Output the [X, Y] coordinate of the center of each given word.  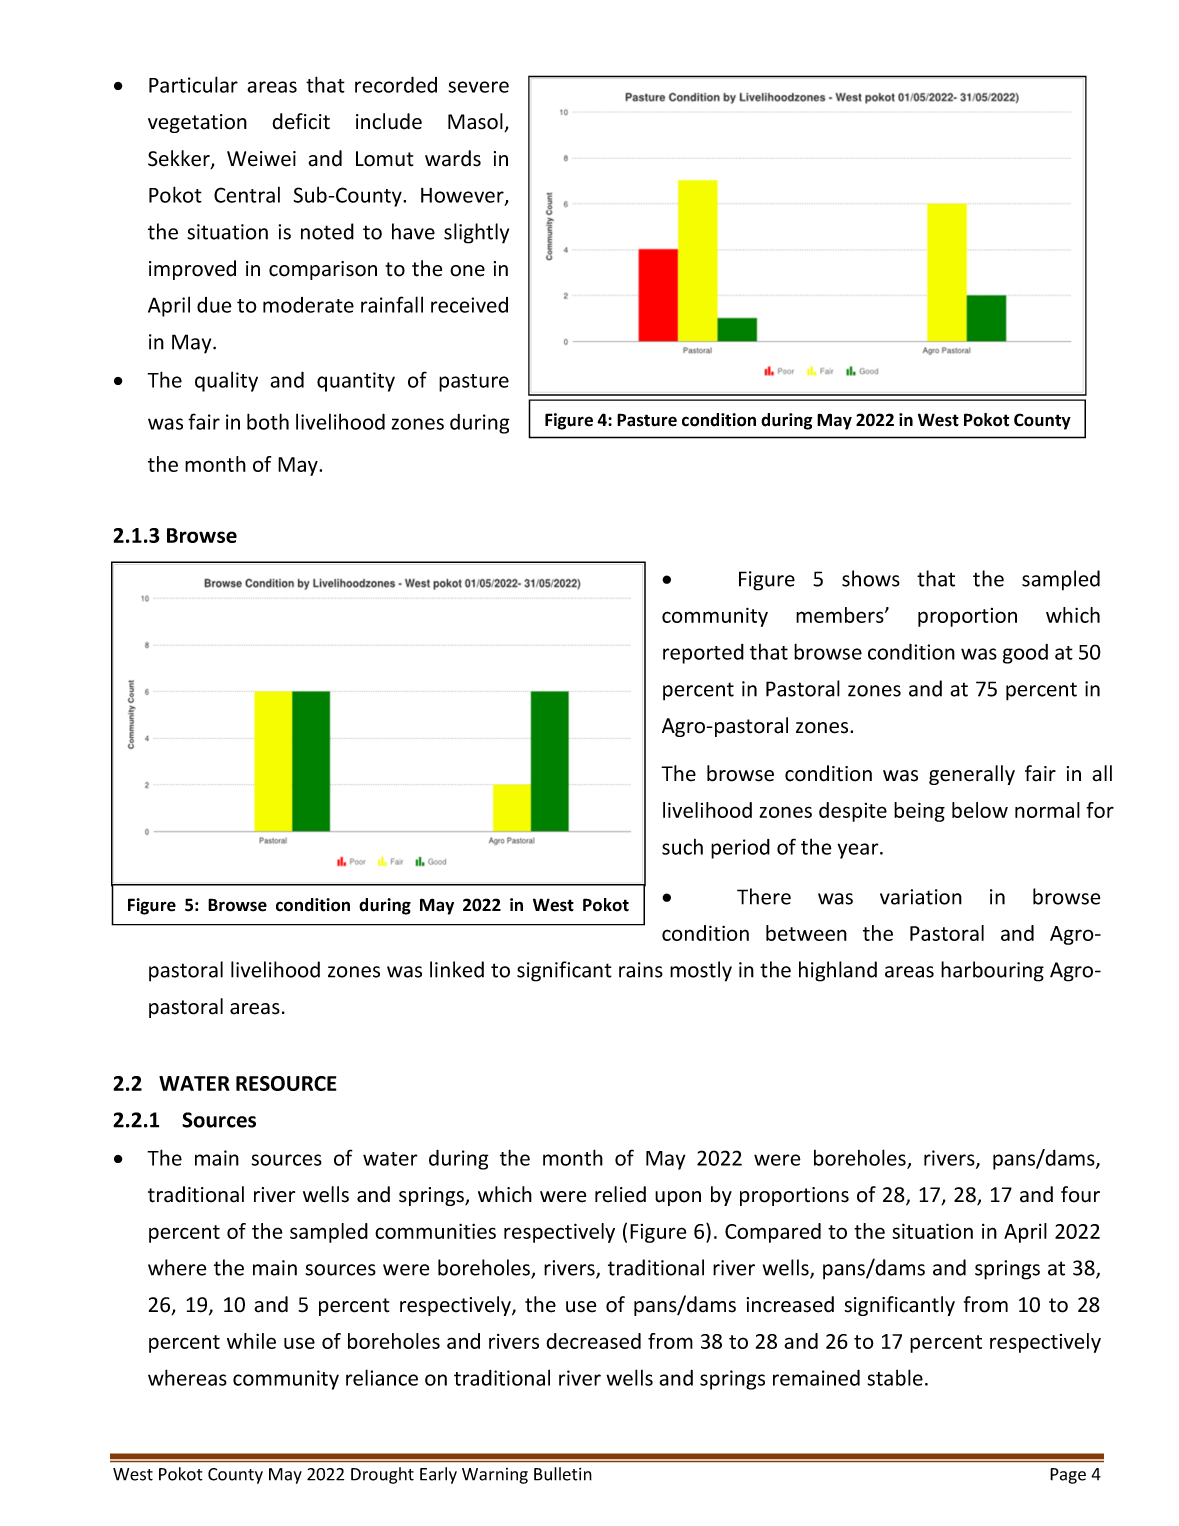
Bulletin [563, 1474]
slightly [476, 233]
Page [1068, 1476]
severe [479, 87]
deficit [301, 121]
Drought [382, 1475]
